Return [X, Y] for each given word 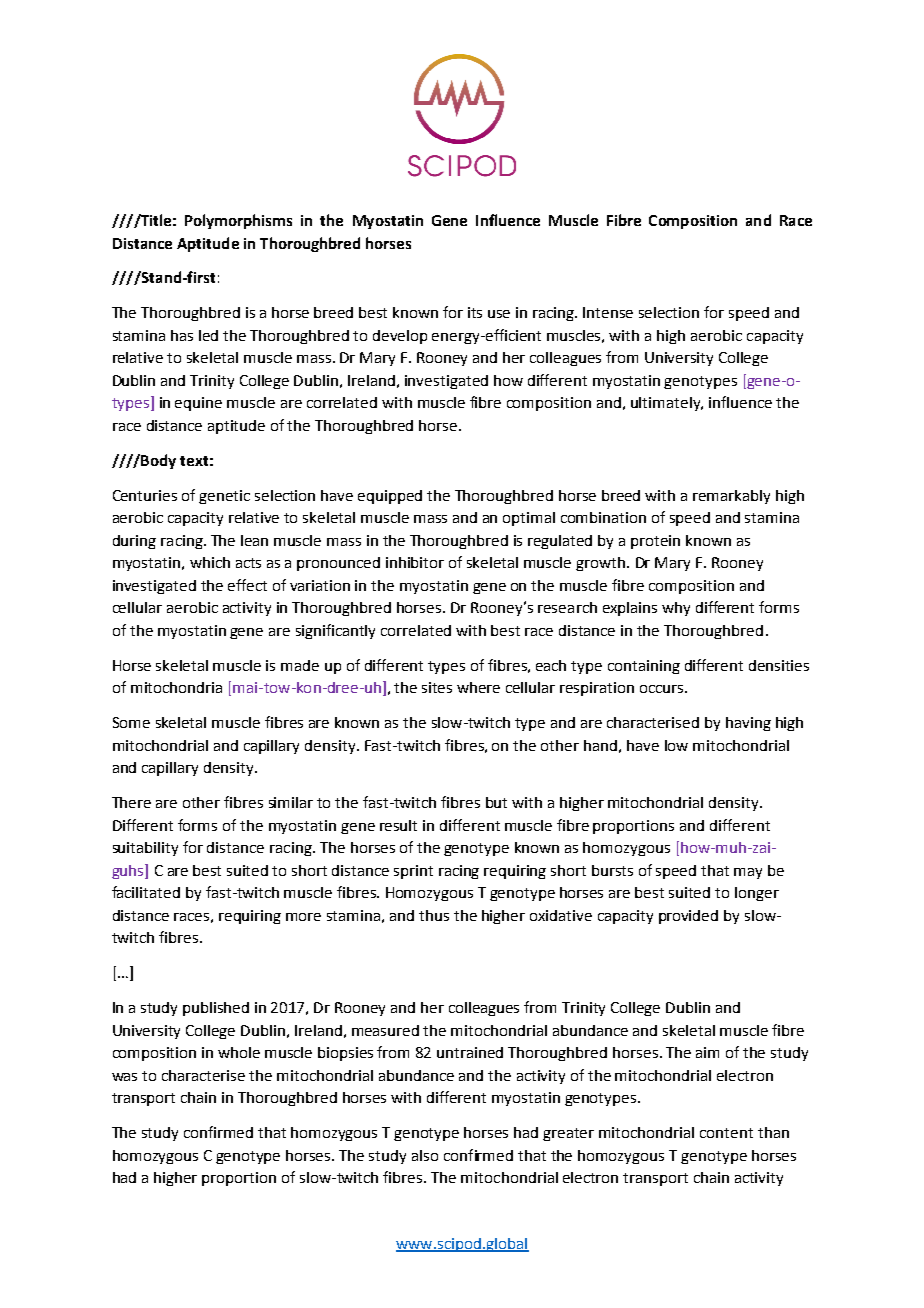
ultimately [667, 404]
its [475, 312]
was [124, 1077]
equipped [390, 497]
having [748, 724]
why [676, 609]
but [496, 802]
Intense [608, 312]
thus [434, 915]
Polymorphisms [238, 221]
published [216, 1009]
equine [198, 404]
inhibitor [415, 562]
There [131, 802]
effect [247, 585]
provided [688, 917]
